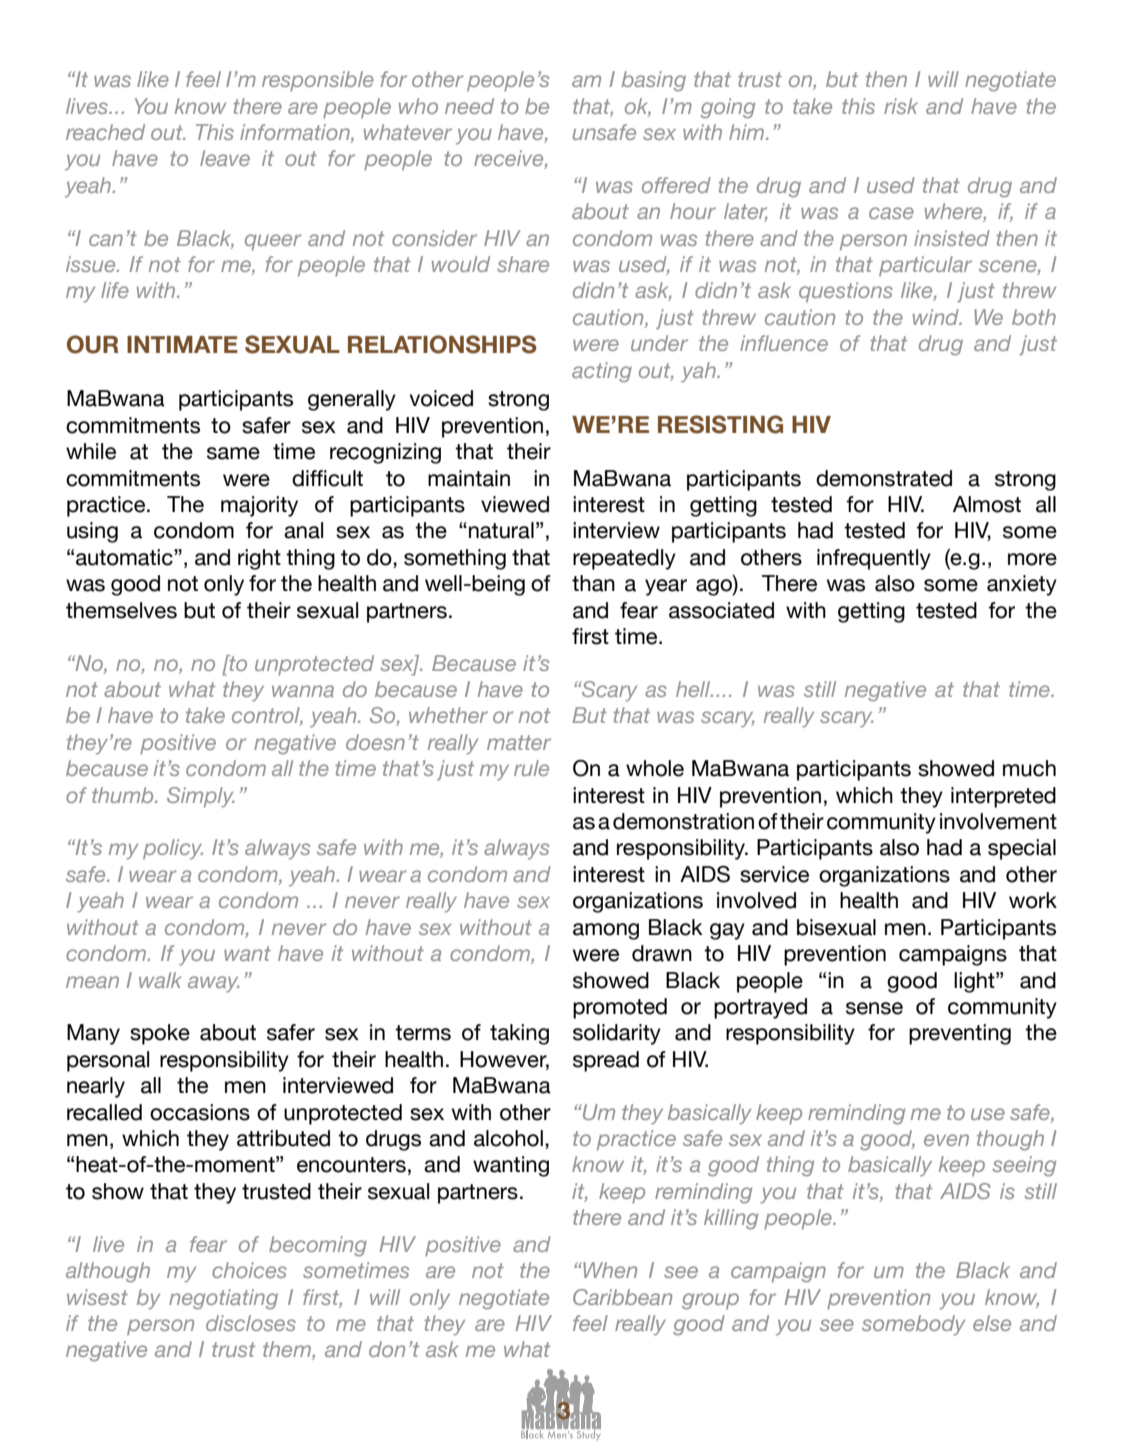  I want to click on risk, so click(901, 106).
